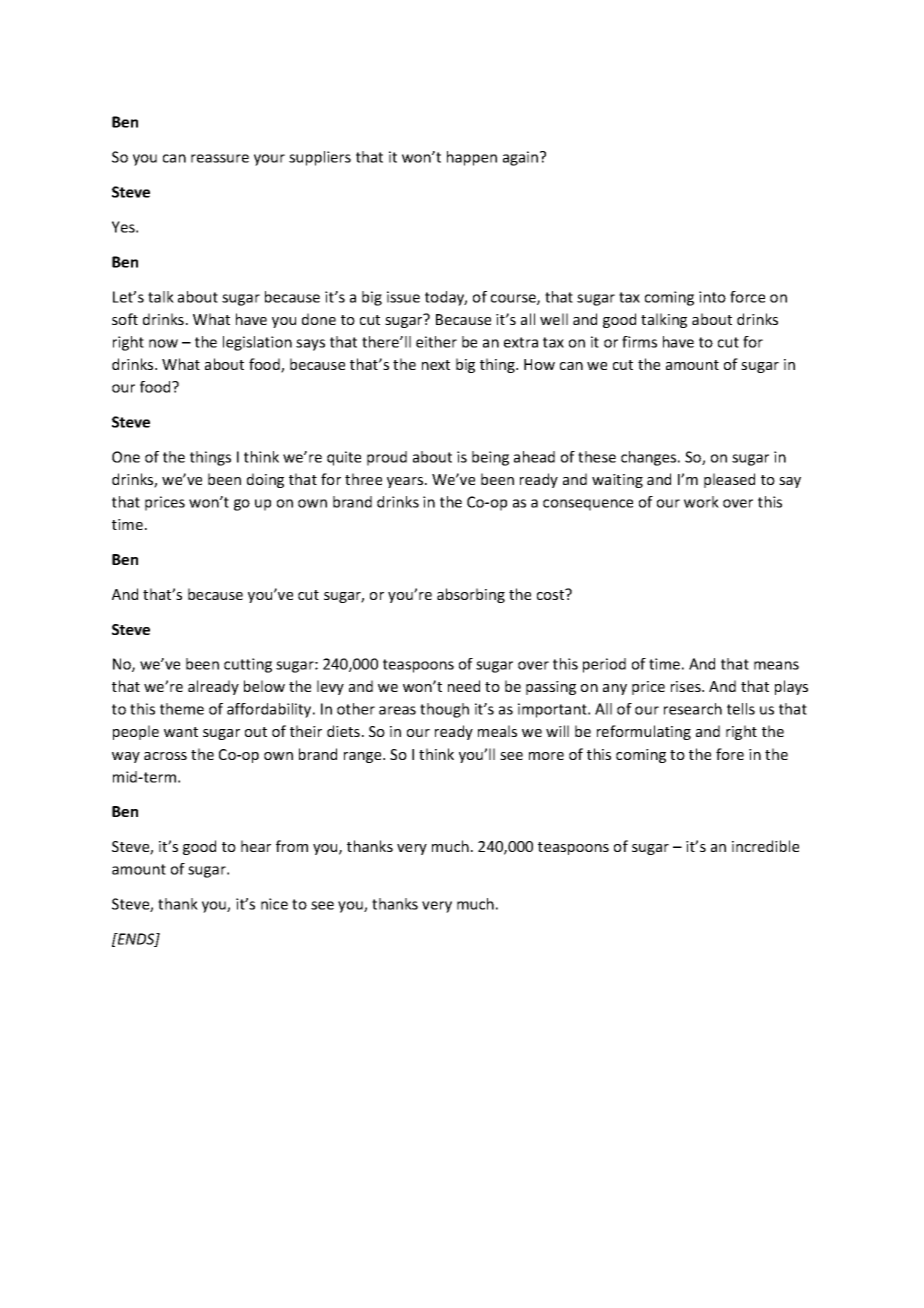 This image has height=1308, width=924. Describe the element at coordinates (436, 365) in the image. I see `next` at that location.
